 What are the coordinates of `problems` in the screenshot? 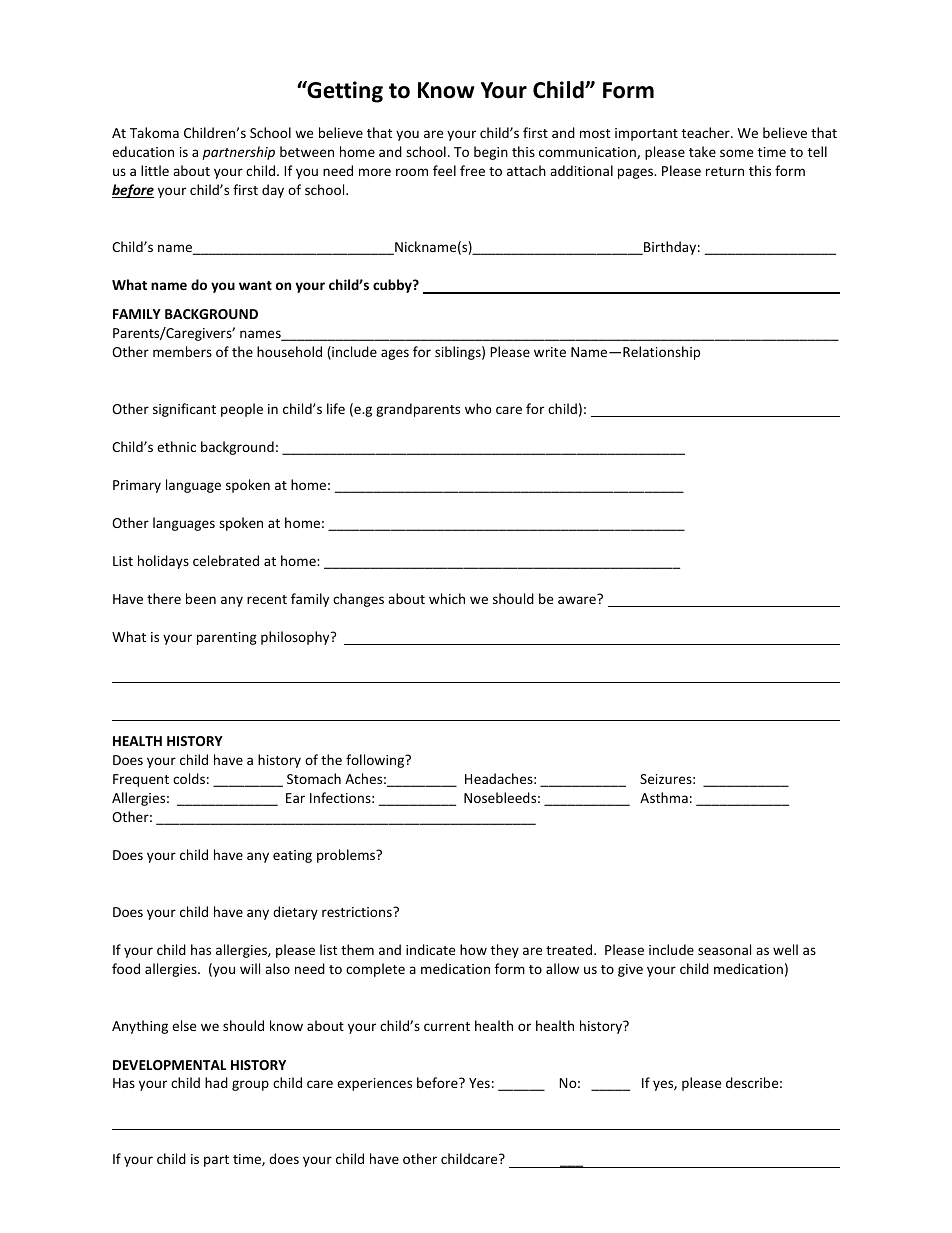 It's located at (347, 856).
